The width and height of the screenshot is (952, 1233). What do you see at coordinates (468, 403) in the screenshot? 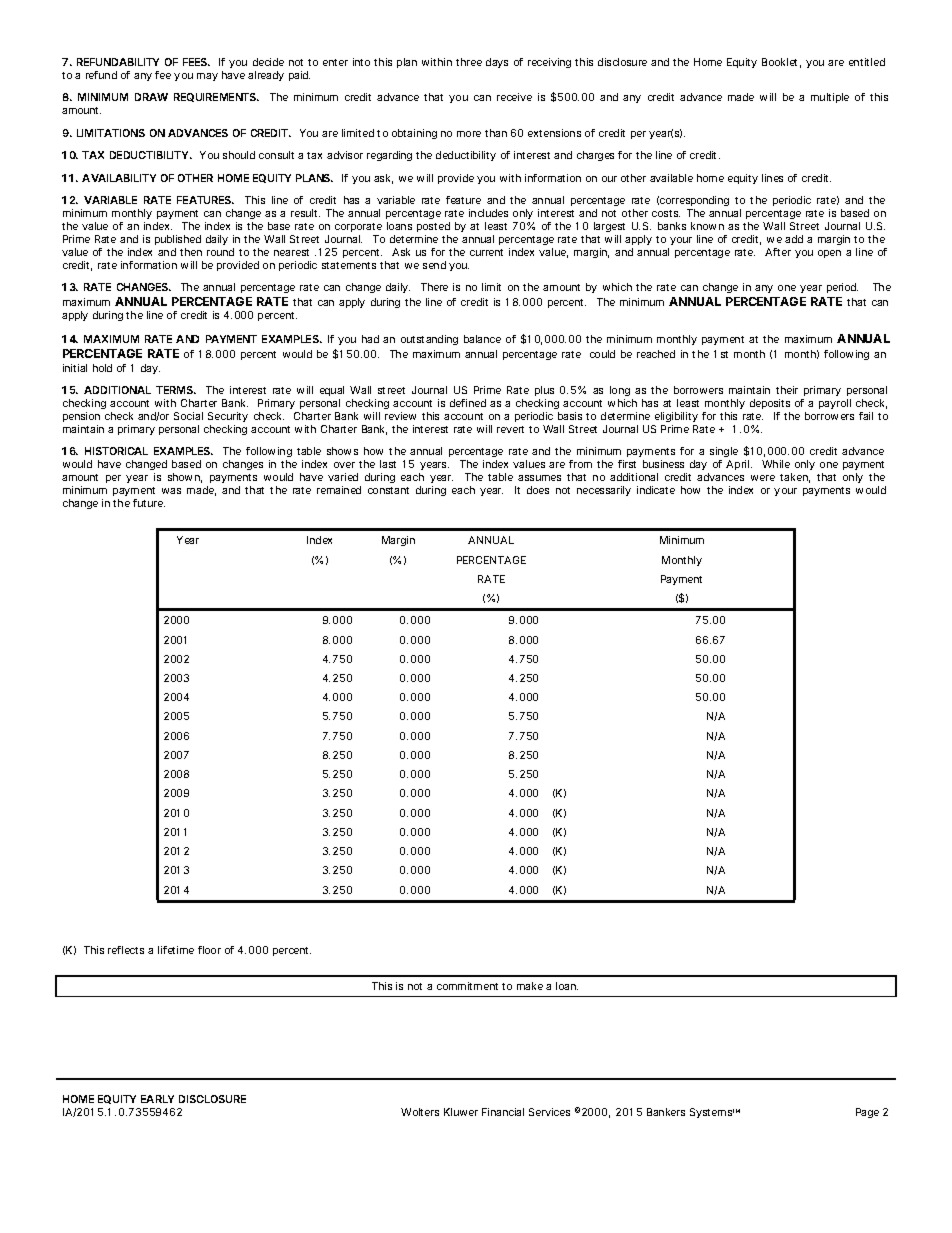
I see `defined` at bounding box center [468, 403].
